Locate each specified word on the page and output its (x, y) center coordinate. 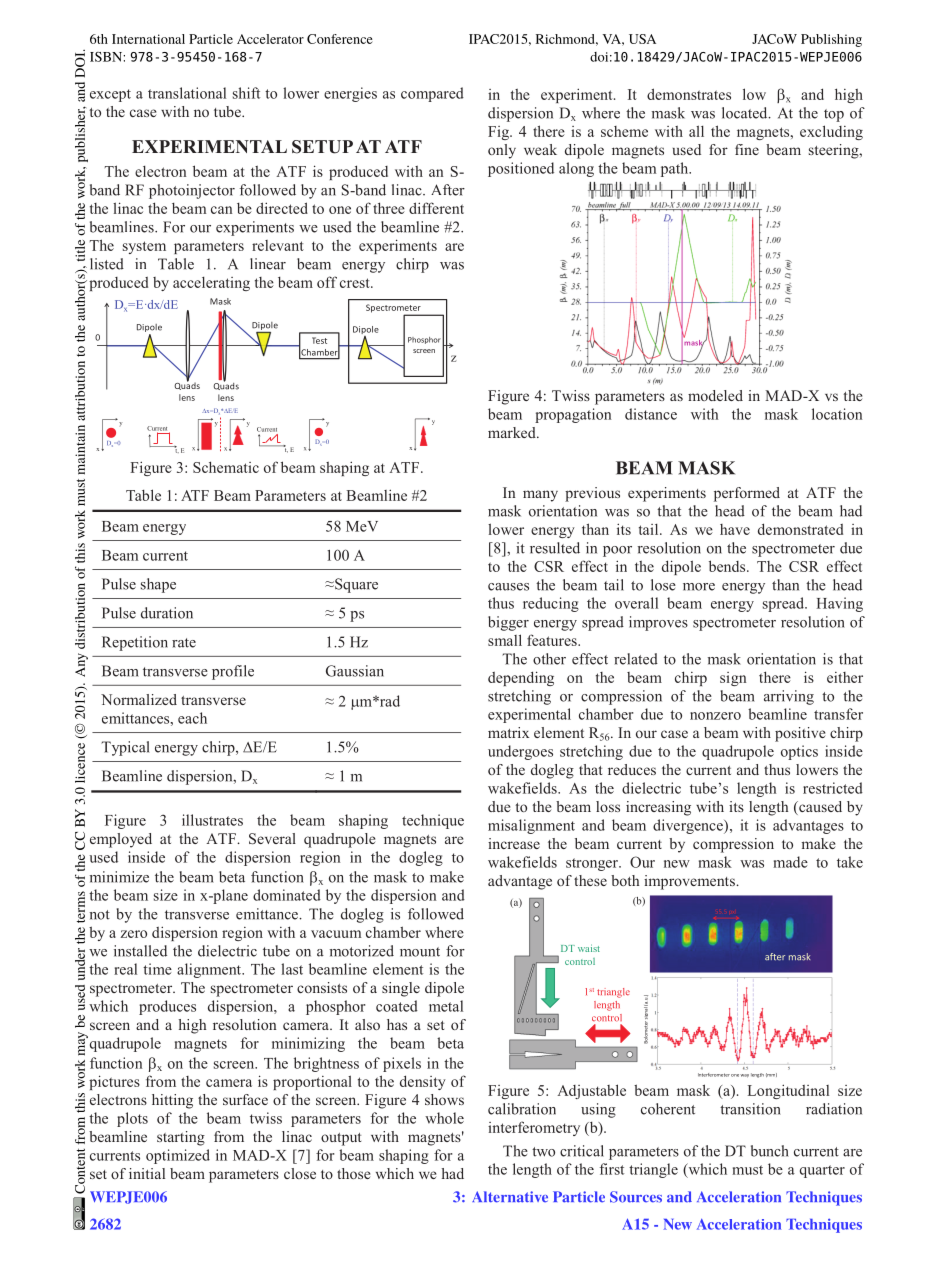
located (746, 113)
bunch (770, 1151)
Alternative (510, 1197)
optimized (178, 1156)
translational (187, 93)
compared (432, 94)
